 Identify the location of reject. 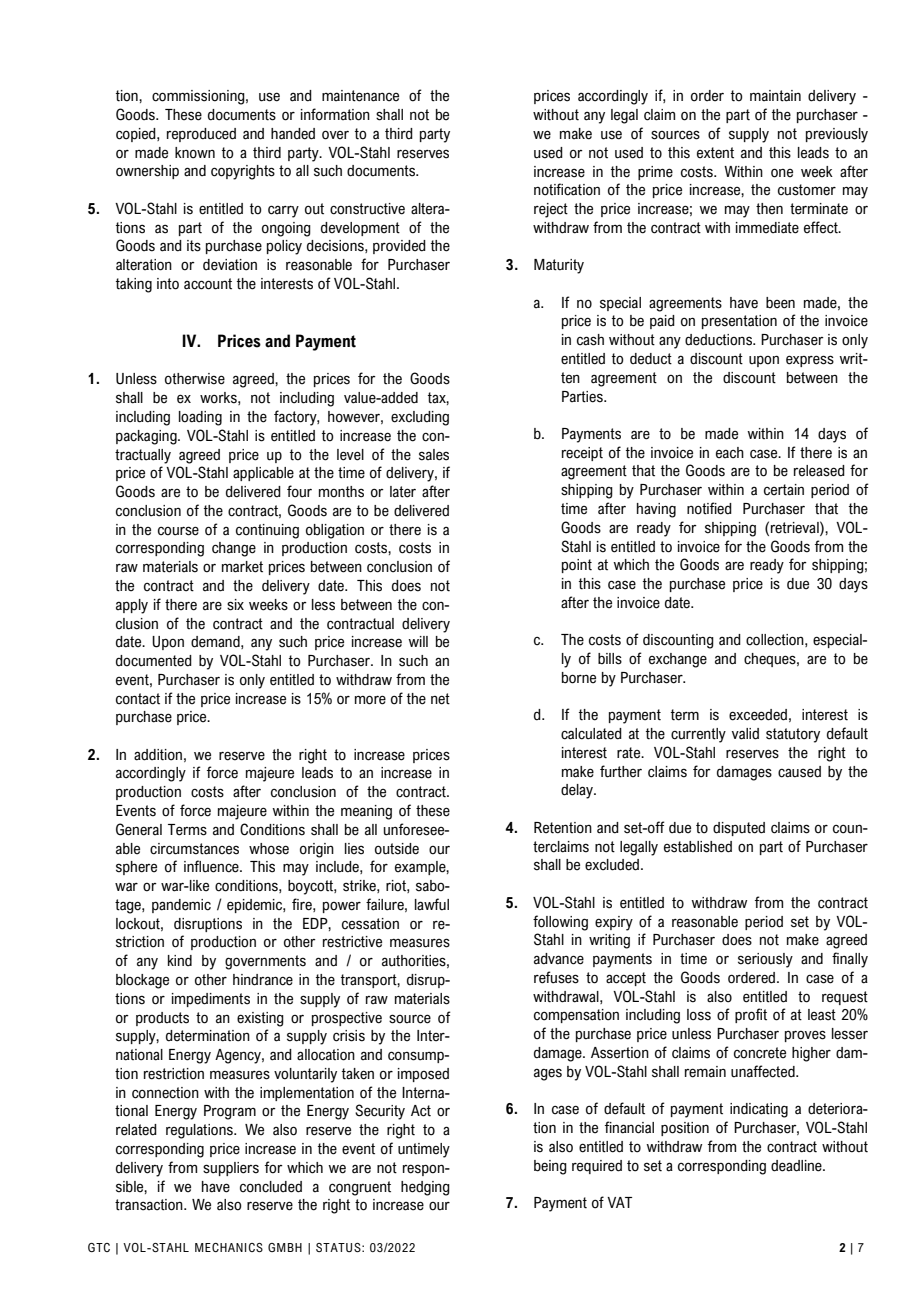
(551, 210).
